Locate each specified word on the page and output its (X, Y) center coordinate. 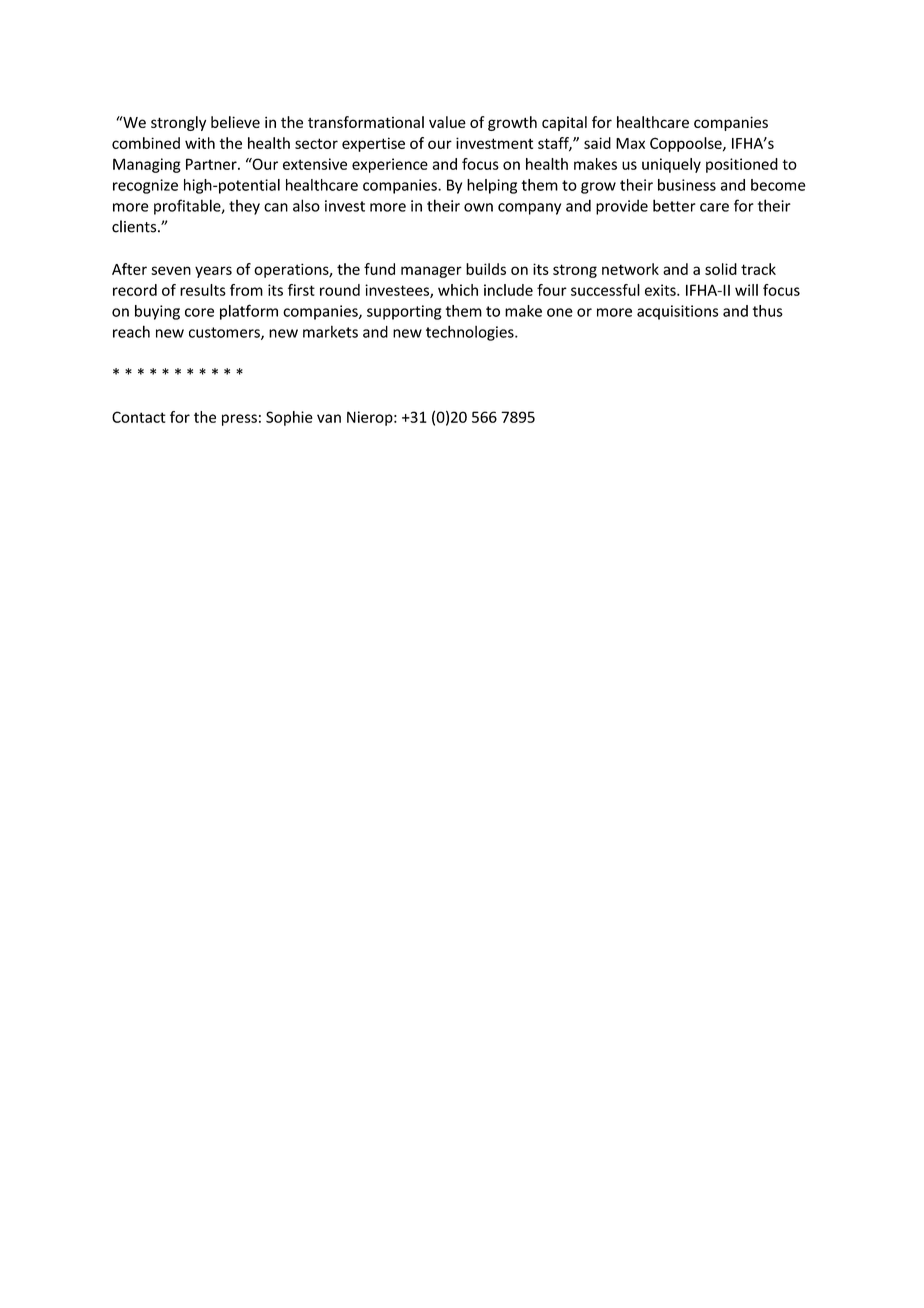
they (244, 207)
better (674, 205)
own (478, 207)
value (447, 122)
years (213, 272)
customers (225, 333)
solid (721, 269)
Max (630, 143)
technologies (471, 333)
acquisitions (677, 312)
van (329, 418)
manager (431, 272)
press (239, 420)
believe (235, 122)
